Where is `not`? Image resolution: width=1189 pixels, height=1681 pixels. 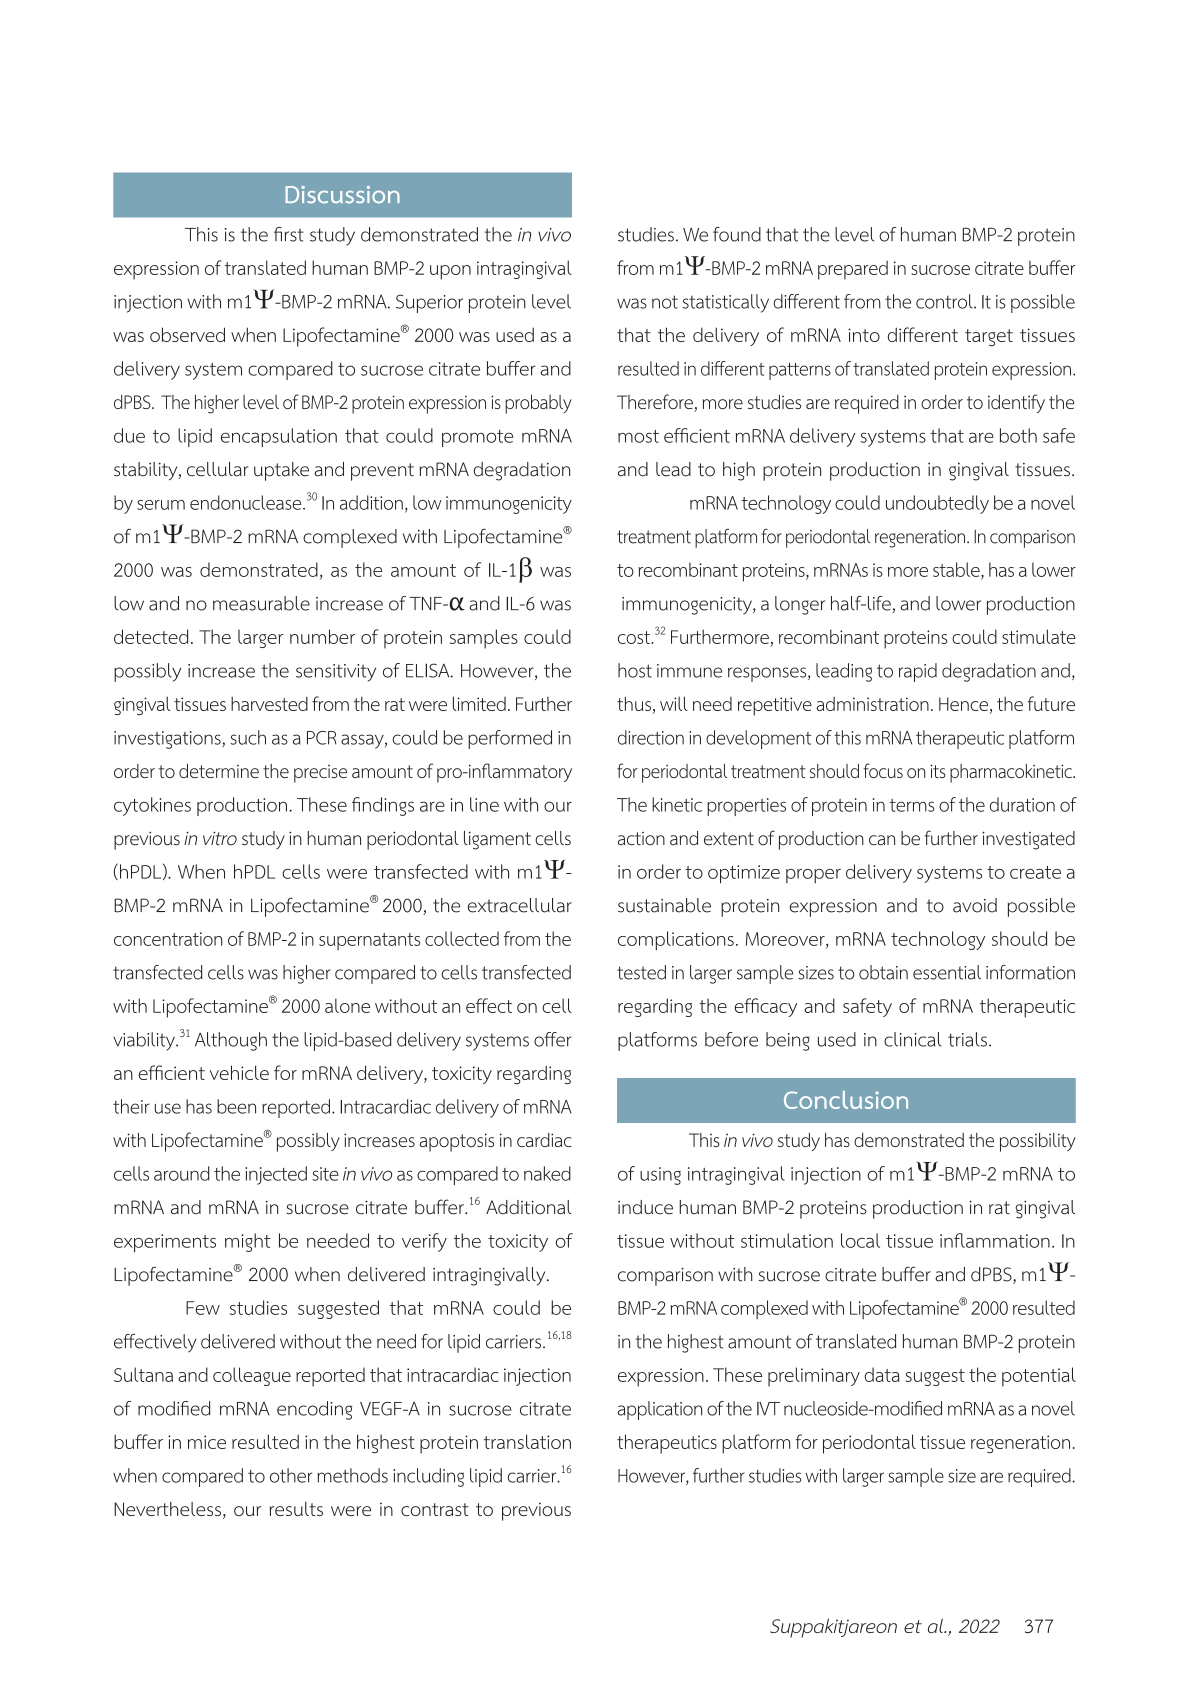 not is located at coordinates (665, 302).
